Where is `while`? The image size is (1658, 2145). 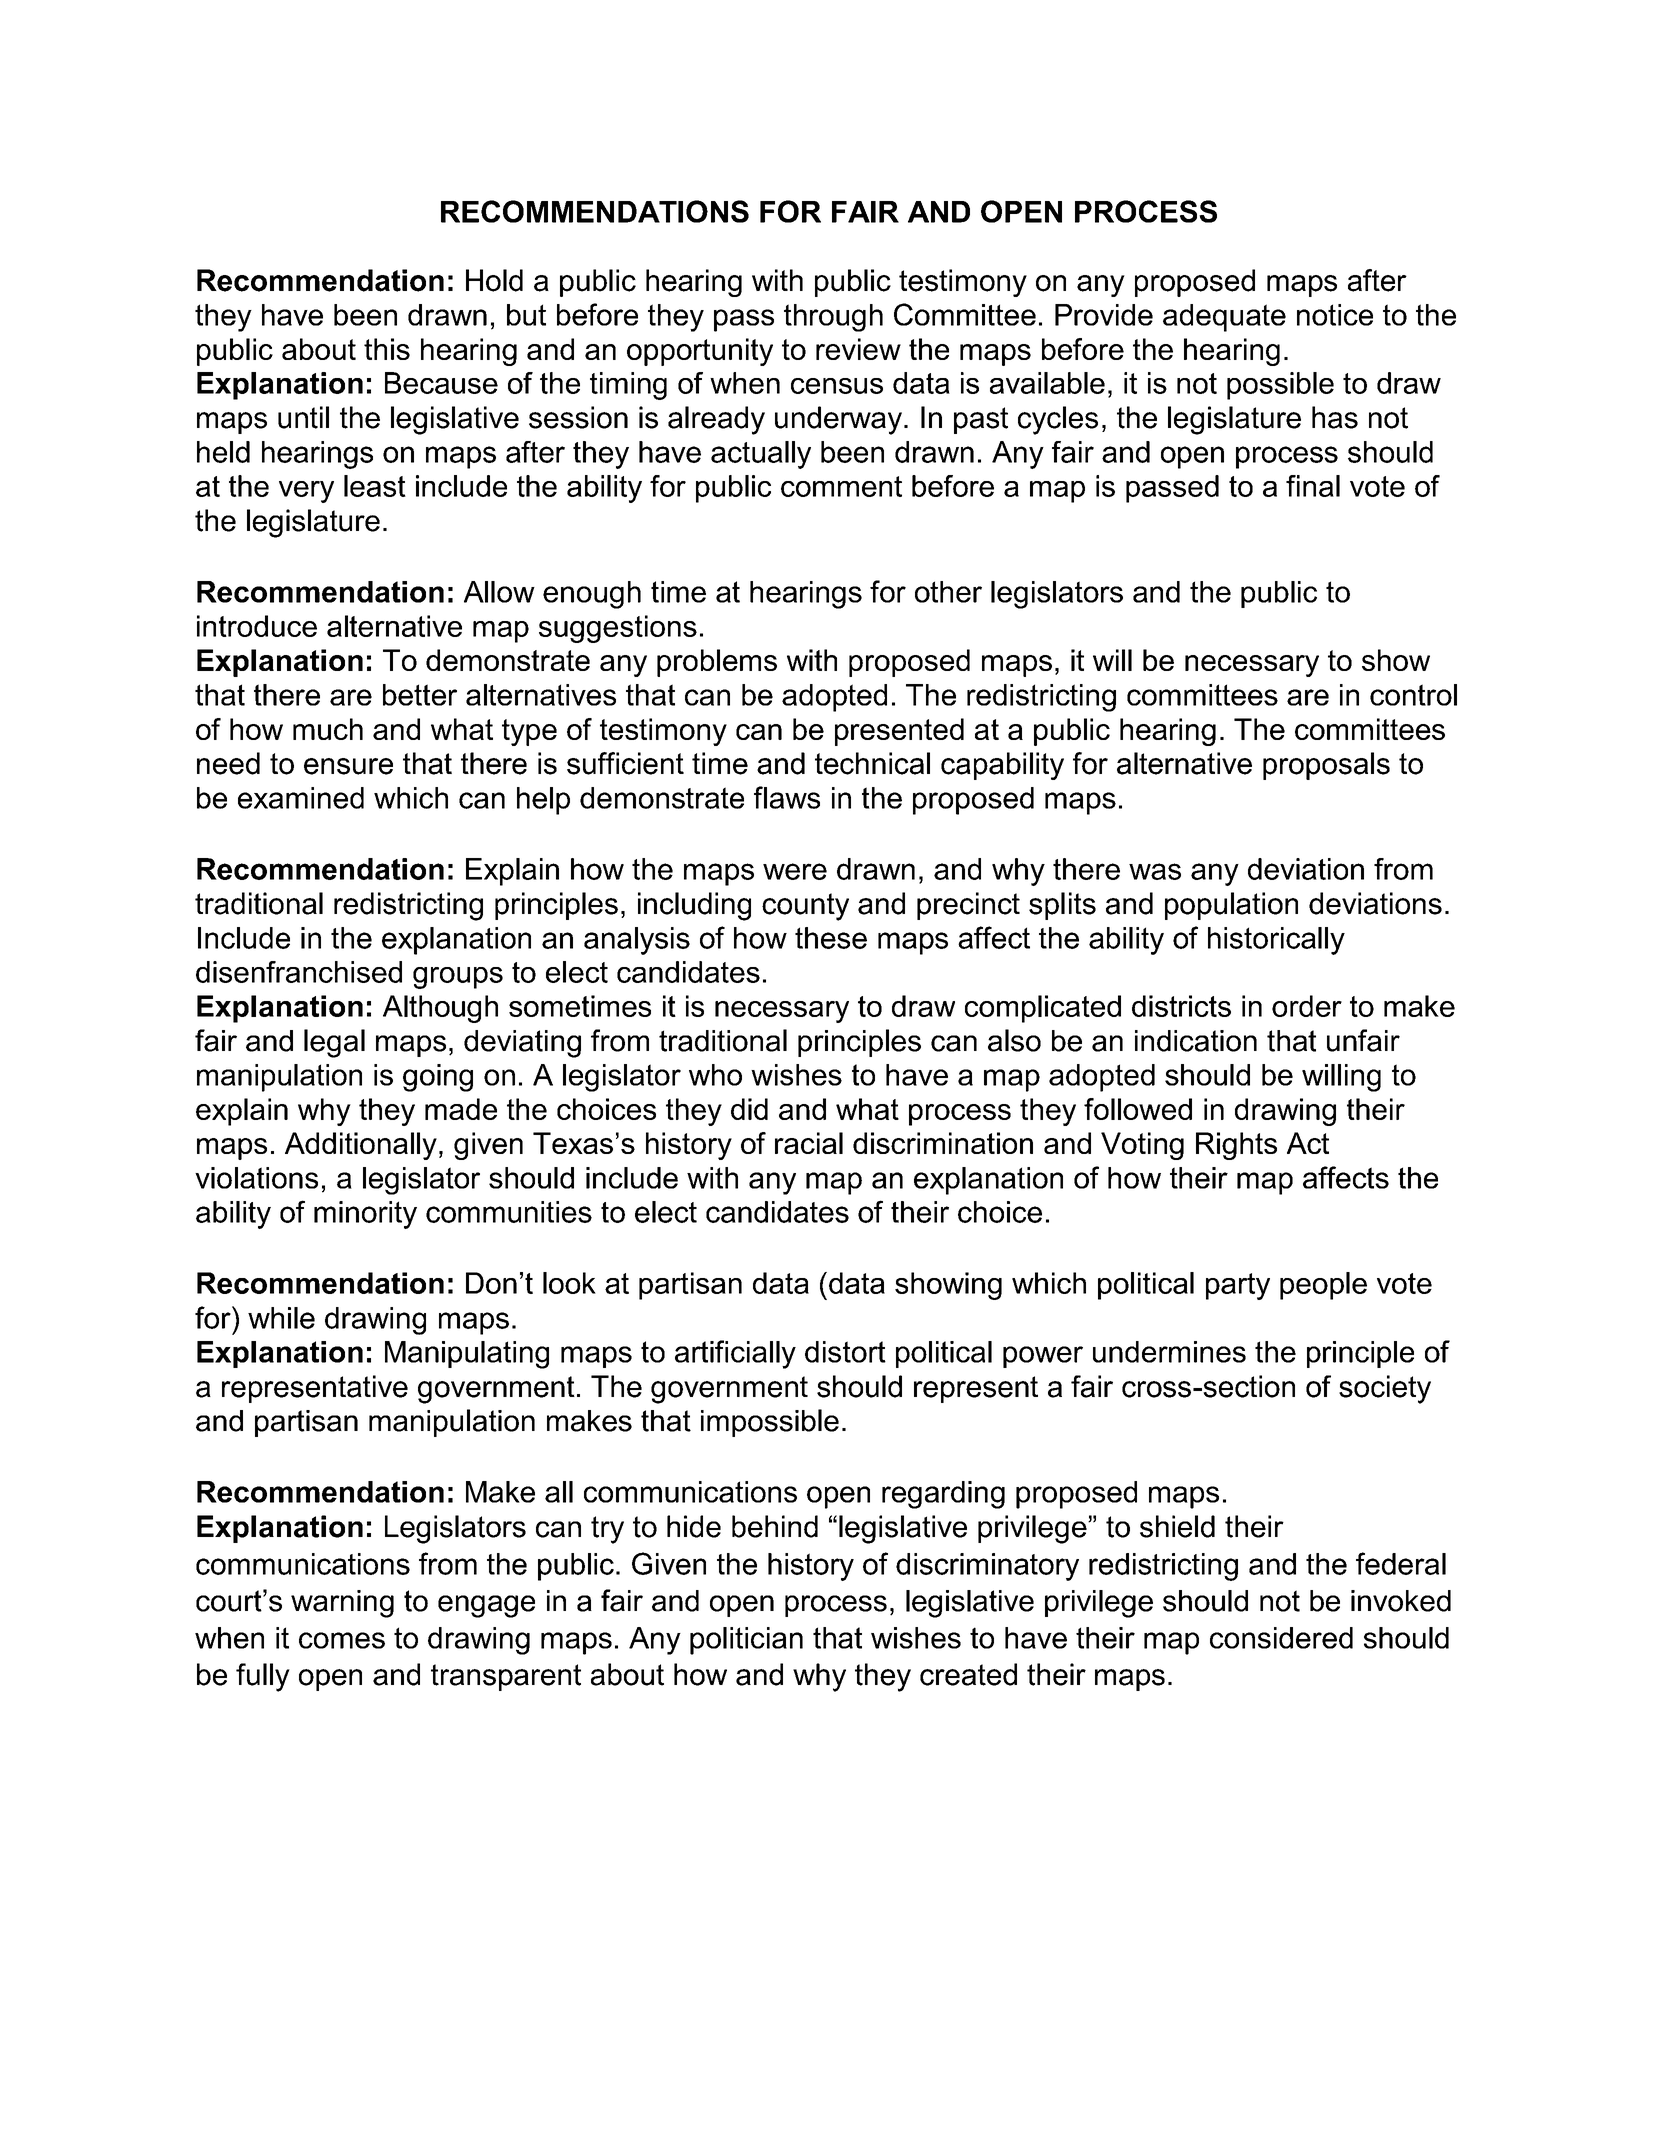 while is located at coordinates (281, 1318).
